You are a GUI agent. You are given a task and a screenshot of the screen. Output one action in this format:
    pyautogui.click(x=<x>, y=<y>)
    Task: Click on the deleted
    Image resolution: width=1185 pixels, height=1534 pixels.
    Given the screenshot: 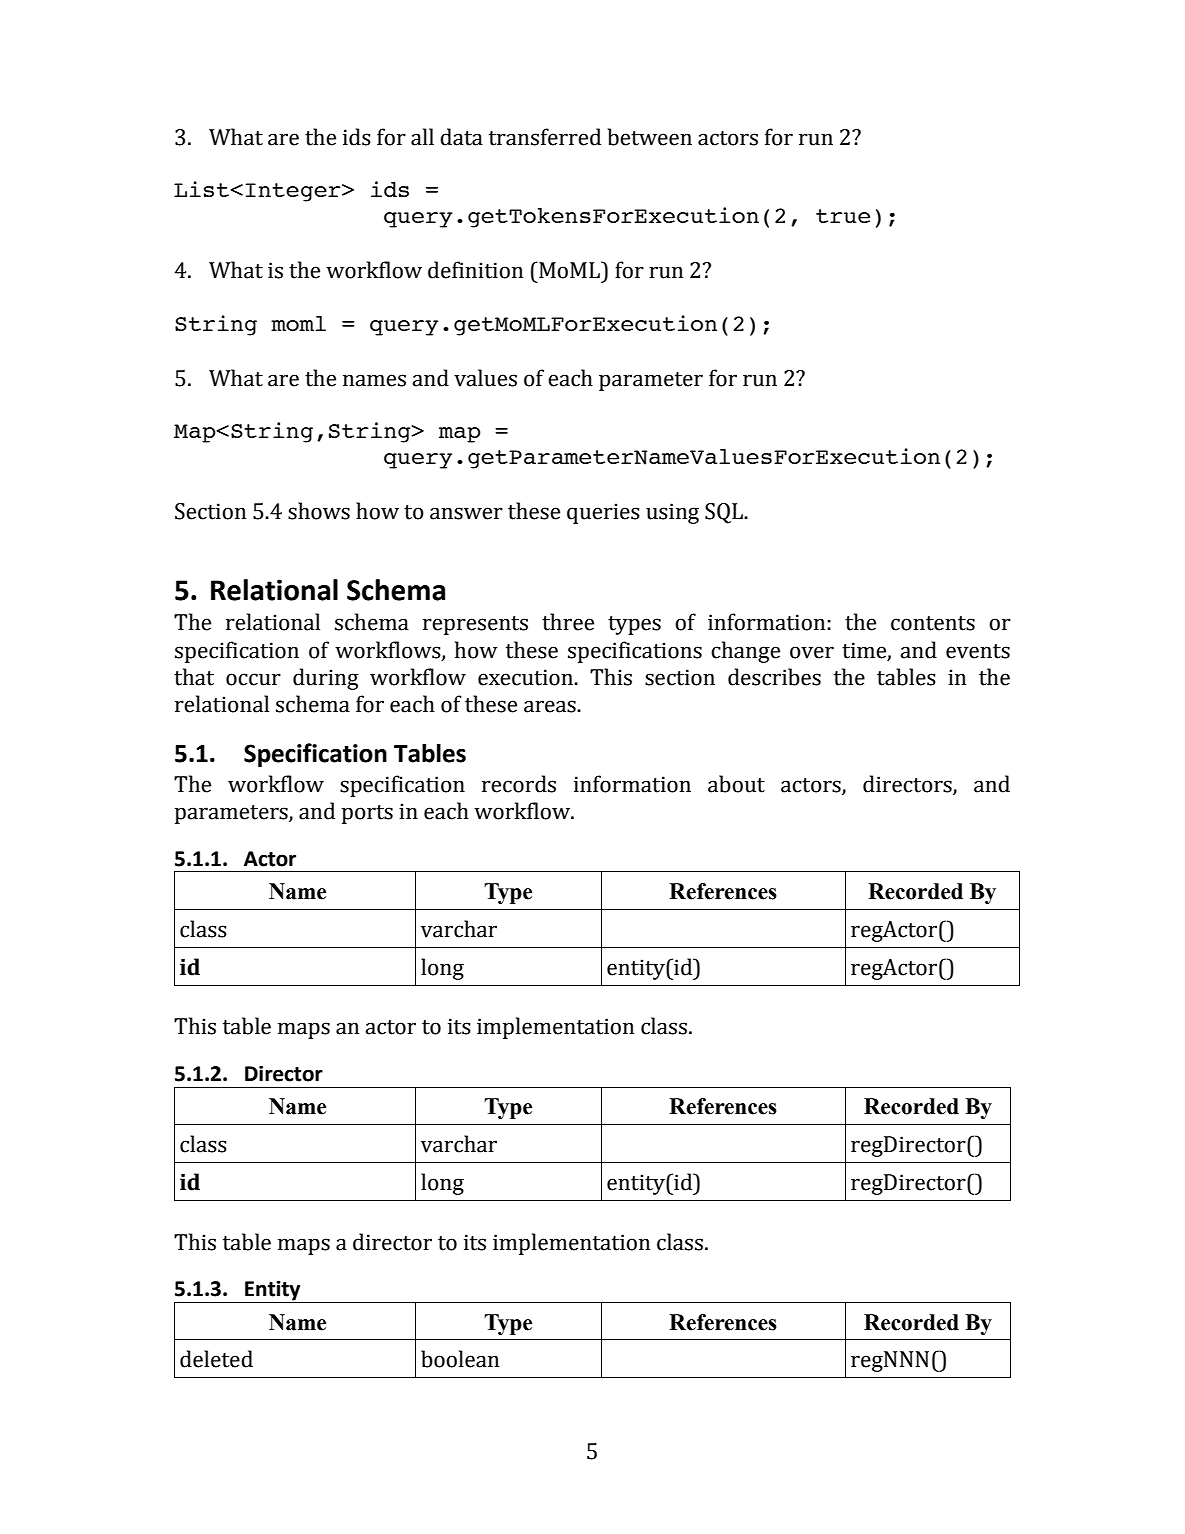 What is the action you would take?
    pyautogui.click(x=216, y=1359)
